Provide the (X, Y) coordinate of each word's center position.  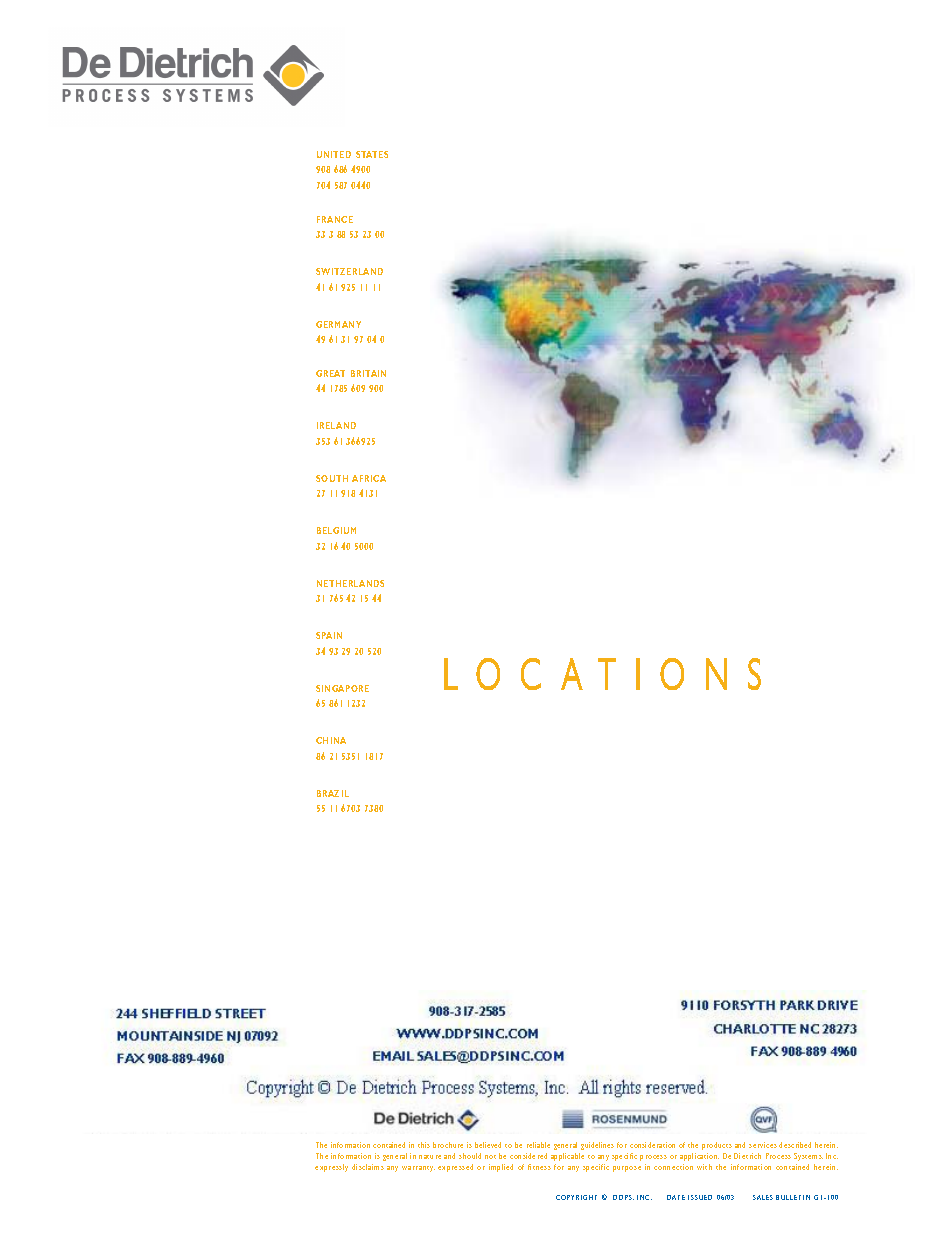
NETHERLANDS (350, 583)
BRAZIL (333, 793)
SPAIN (329, 635)
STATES (372, 154)
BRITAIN (368, 373)
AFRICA (369, 478)
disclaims (368, 1167)
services (763, 1145)
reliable (538, 1145)
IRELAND (336, 425)
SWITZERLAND (349, 271)
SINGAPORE (342, 688)
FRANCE (335, 219)
